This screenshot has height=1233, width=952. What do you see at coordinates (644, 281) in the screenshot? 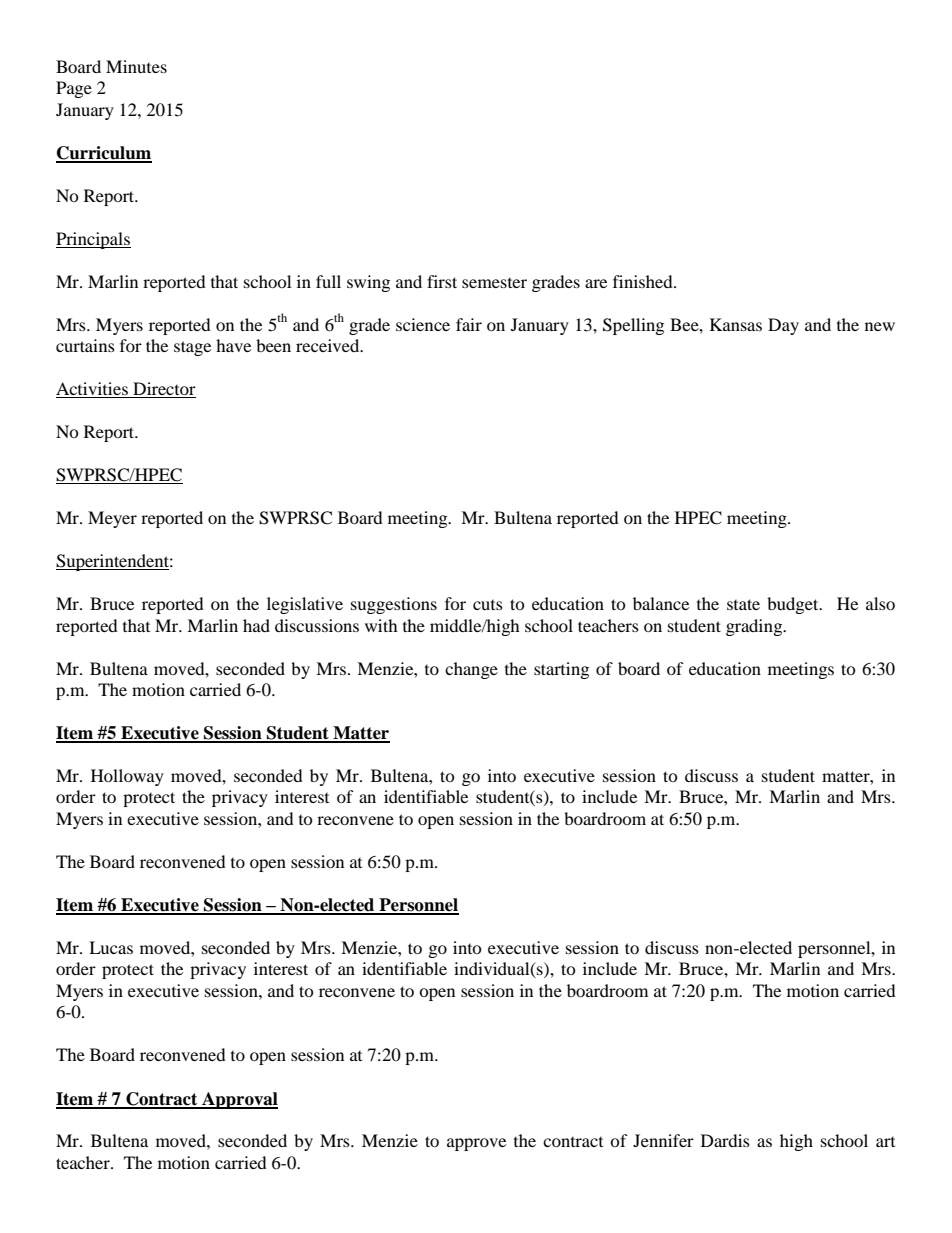
I see `finished` at bounding box center [644, 281].
